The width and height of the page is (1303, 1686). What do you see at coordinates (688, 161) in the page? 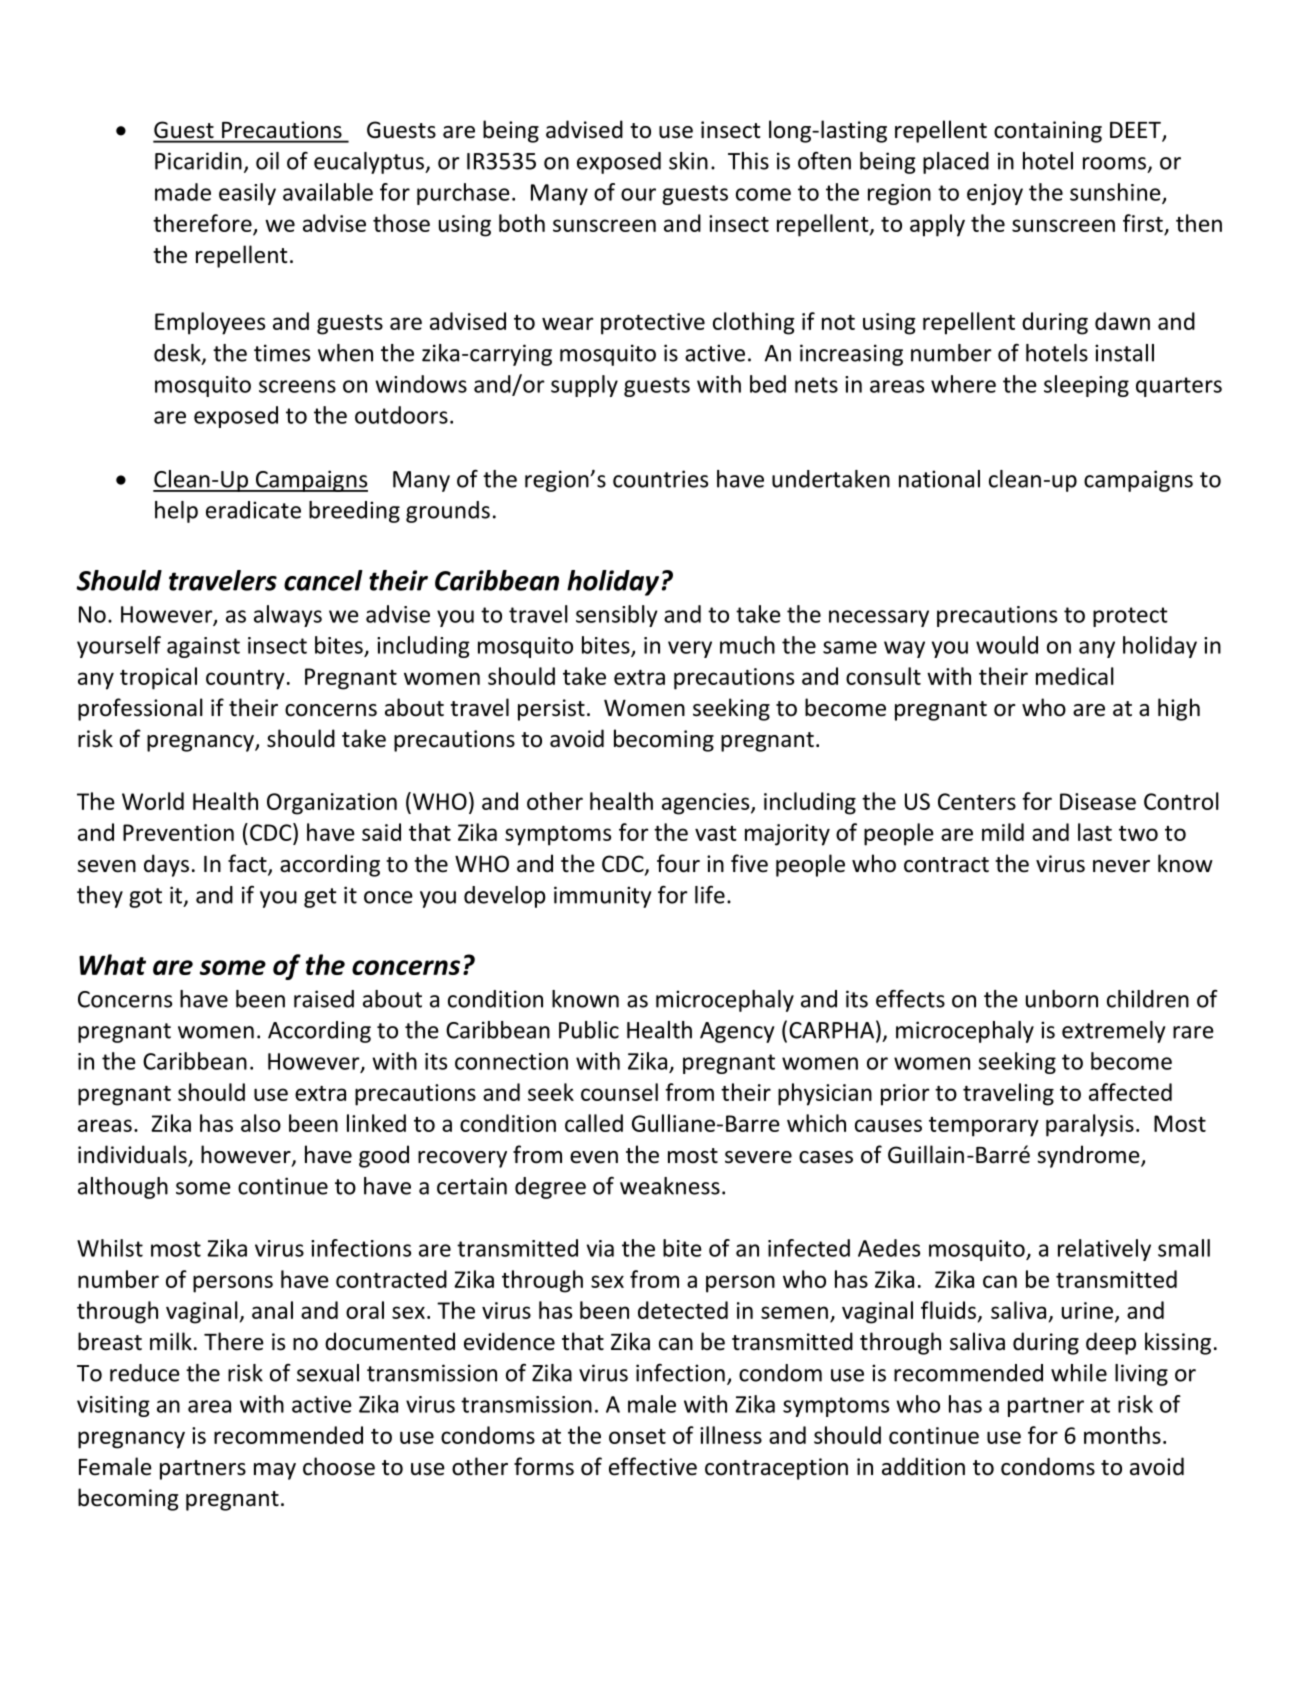
I see `skin` at bounding box center [688, 161].
